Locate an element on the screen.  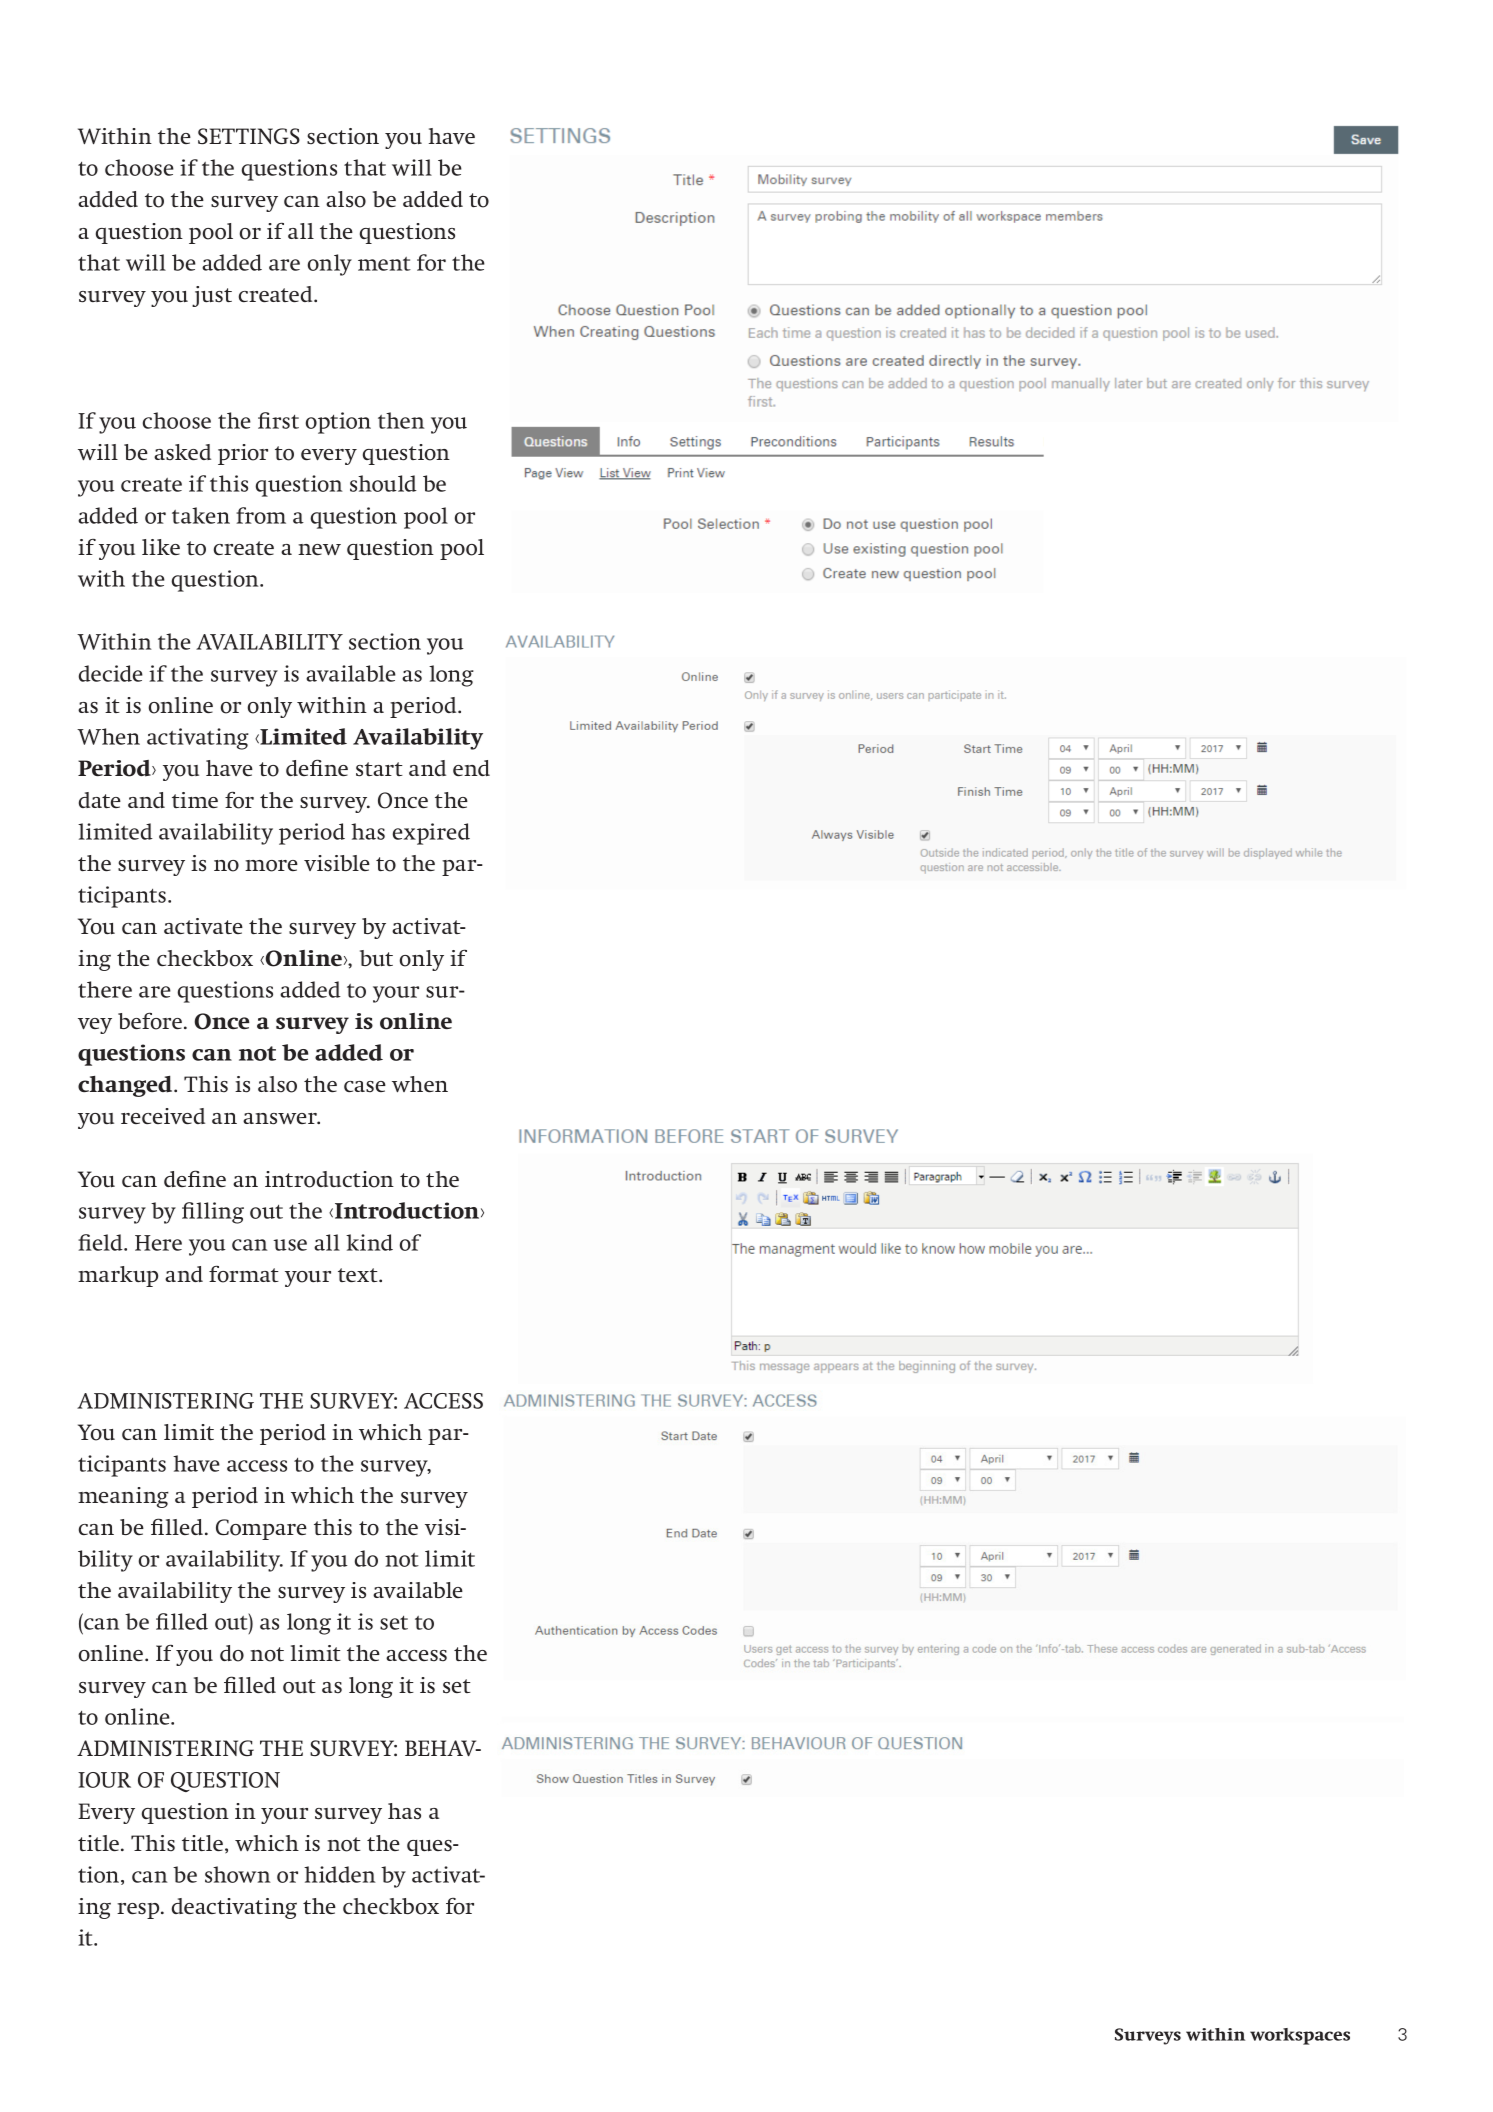
SETTINGS is located at coordinates (249, 136).
